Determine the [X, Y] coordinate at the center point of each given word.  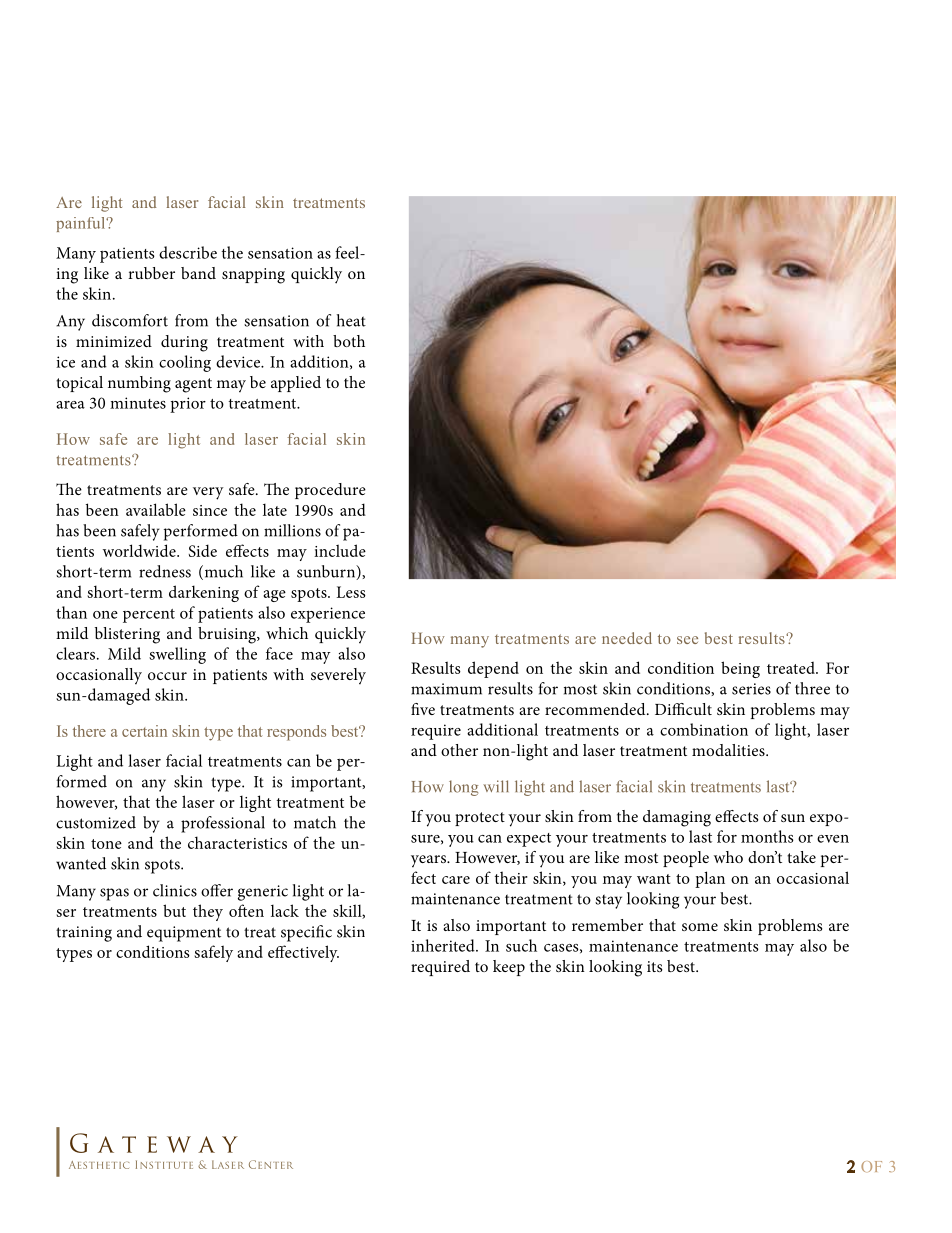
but [174, 910]
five [423, 709]
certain [144, 731]
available [156, 509]
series [751, 689]
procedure [330, 491]
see [687, 640]
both [349, 341]
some [700, 927]
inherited [444, 945]
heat [351, 320]
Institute [164, 1164]
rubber [151, 273]
